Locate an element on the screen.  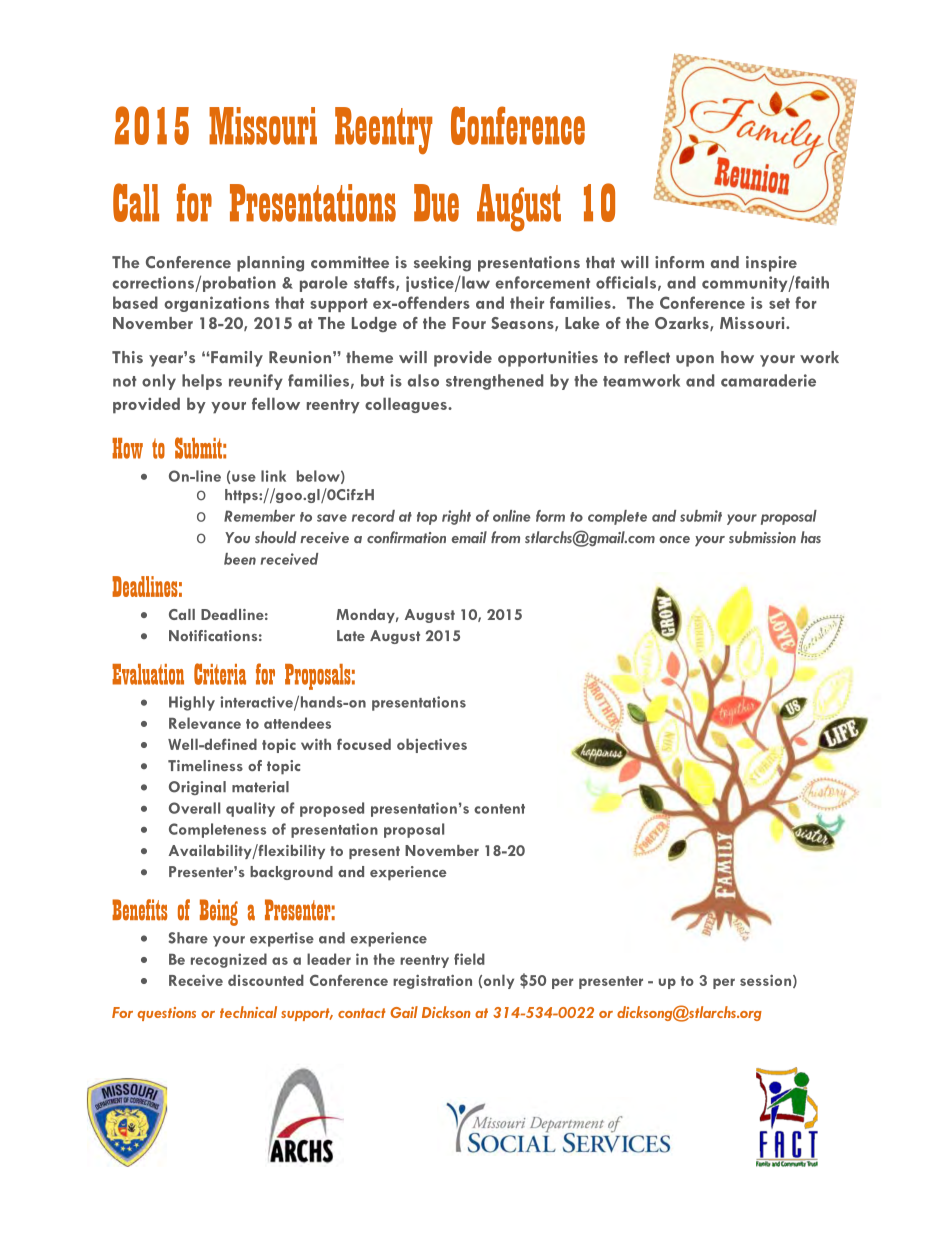
email is located at coordinates (469, 537).
